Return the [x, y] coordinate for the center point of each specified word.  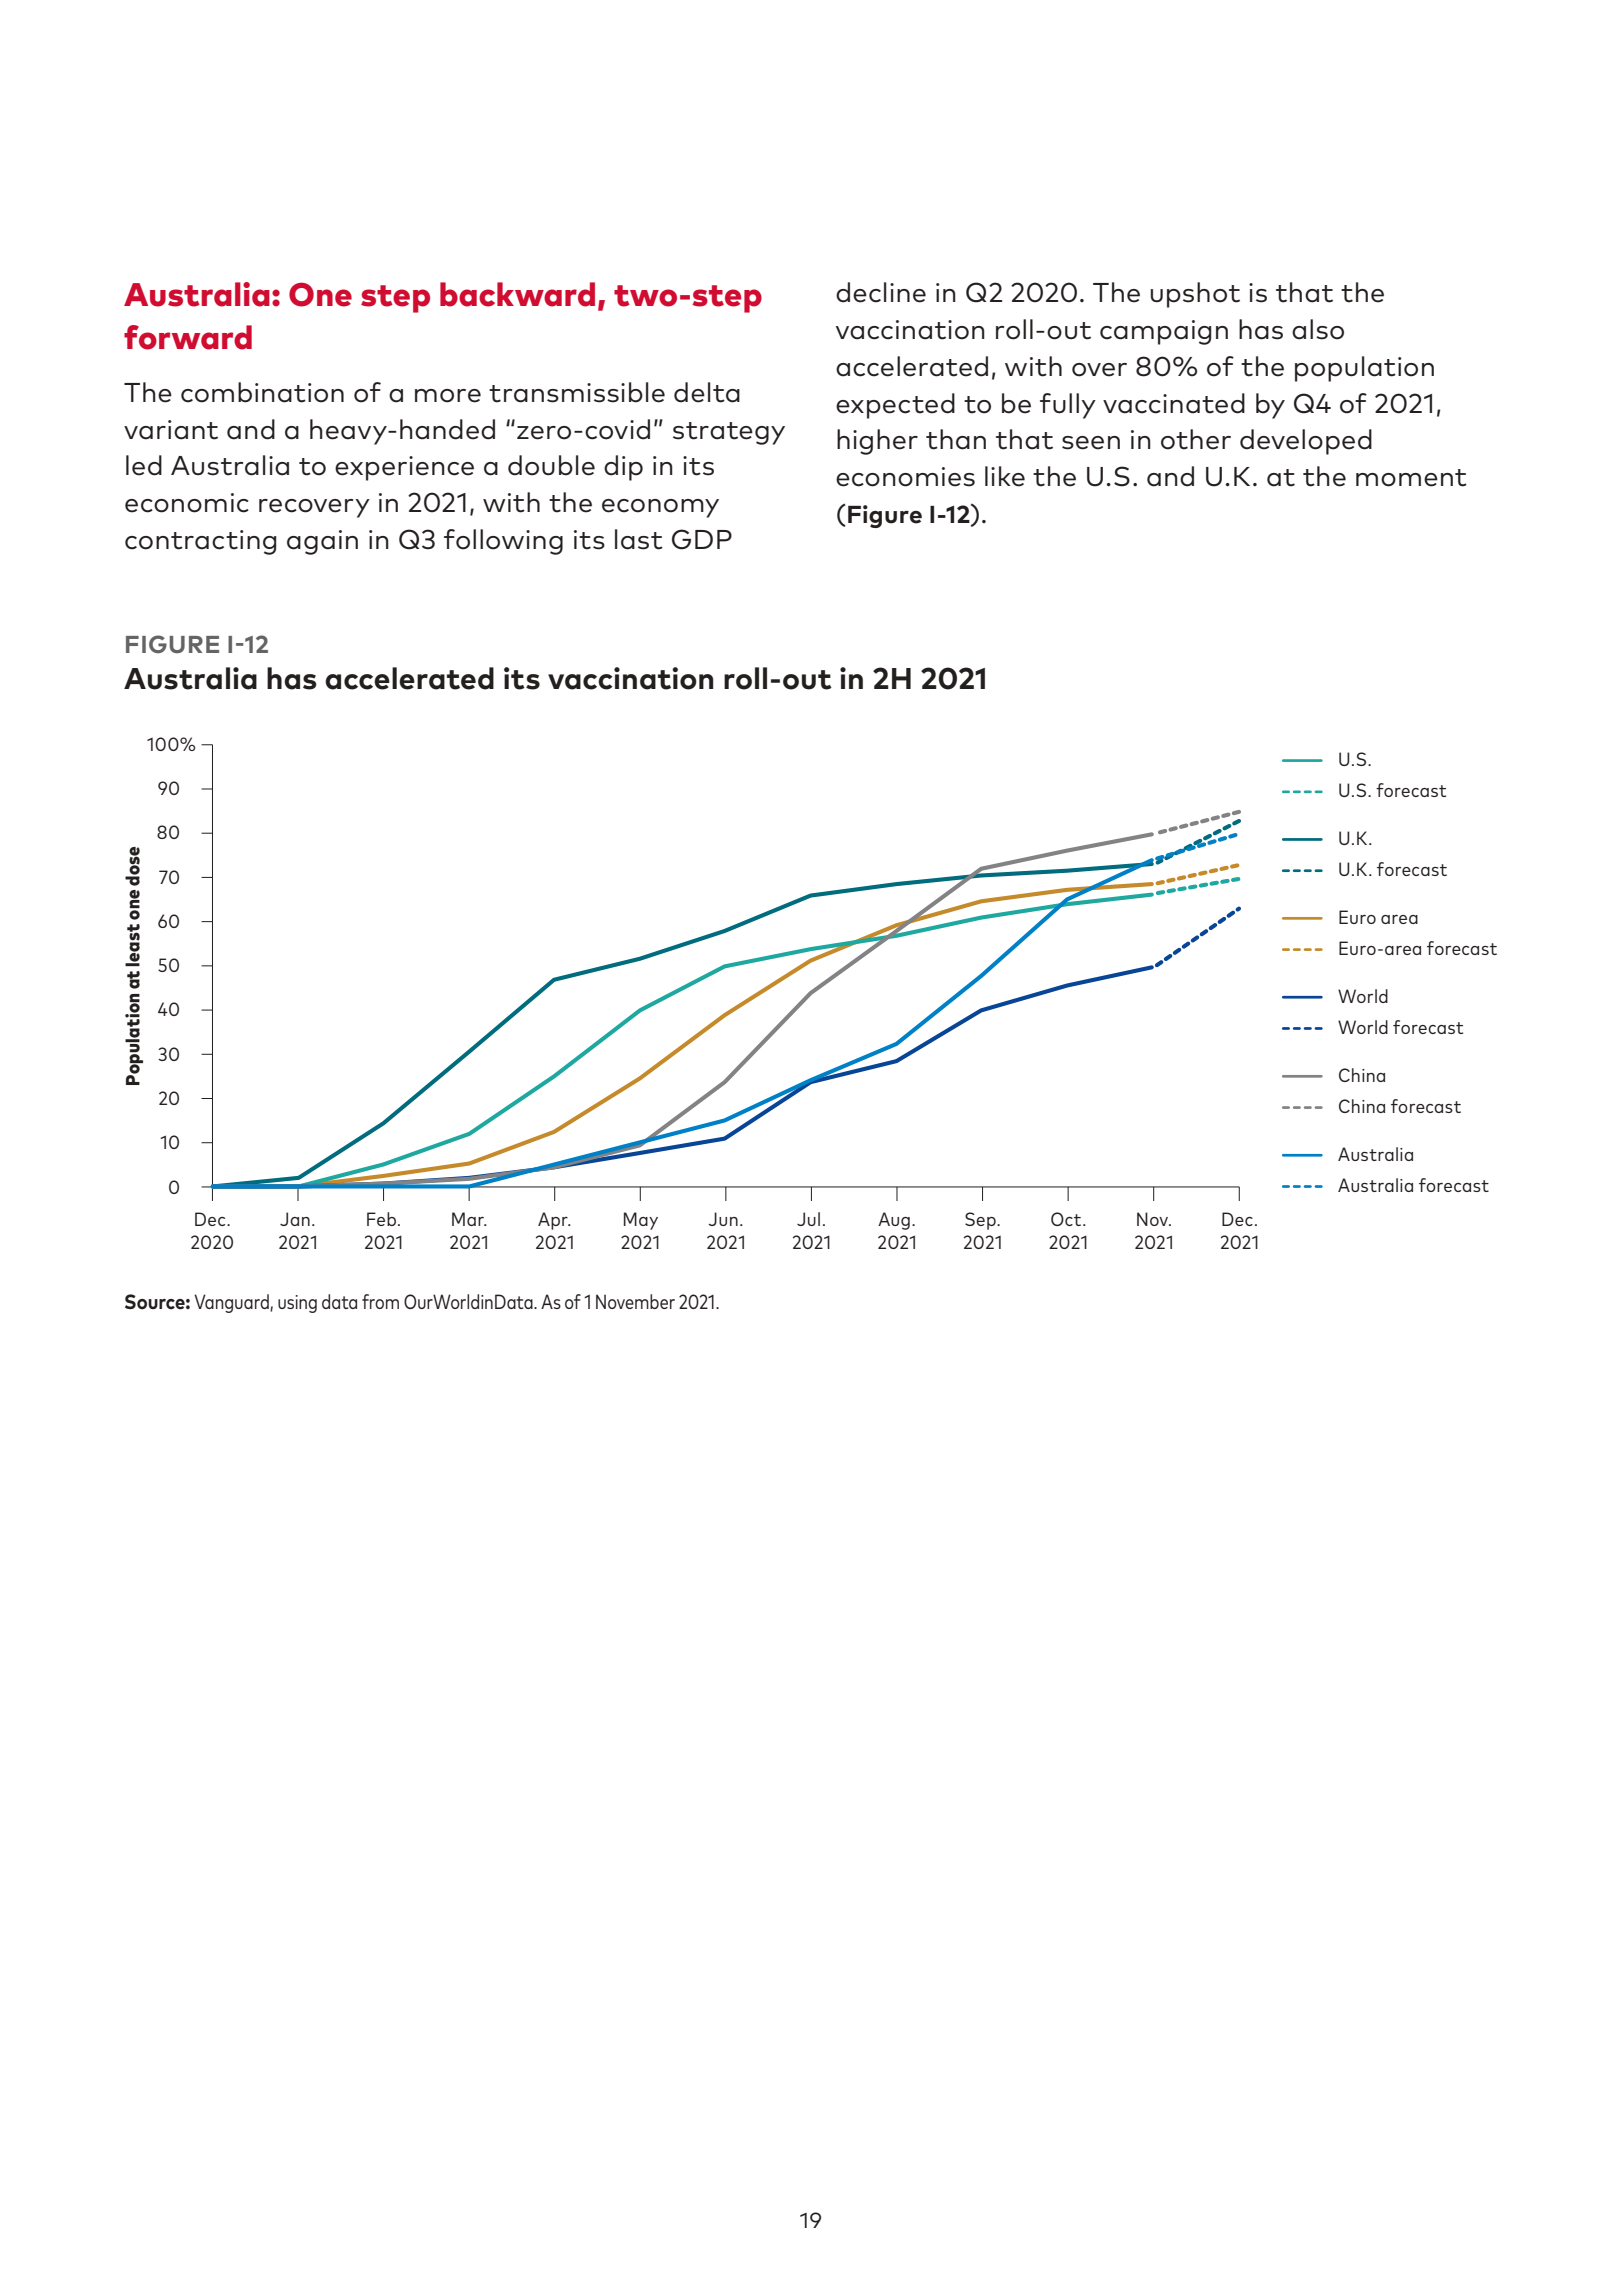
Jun [723, 1219]
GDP [702, 539]
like [1005, 476]
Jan [295, 1219]
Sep [981, 1221]
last [639, 539]
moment [1411, 478]
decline [881, 292]
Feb [383, 1219]
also [1318, 329]
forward [188, 337]
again [322, 542]
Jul [808, 1219]
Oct [1067, 1219]
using [297, 1304]
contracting [201, 542]
